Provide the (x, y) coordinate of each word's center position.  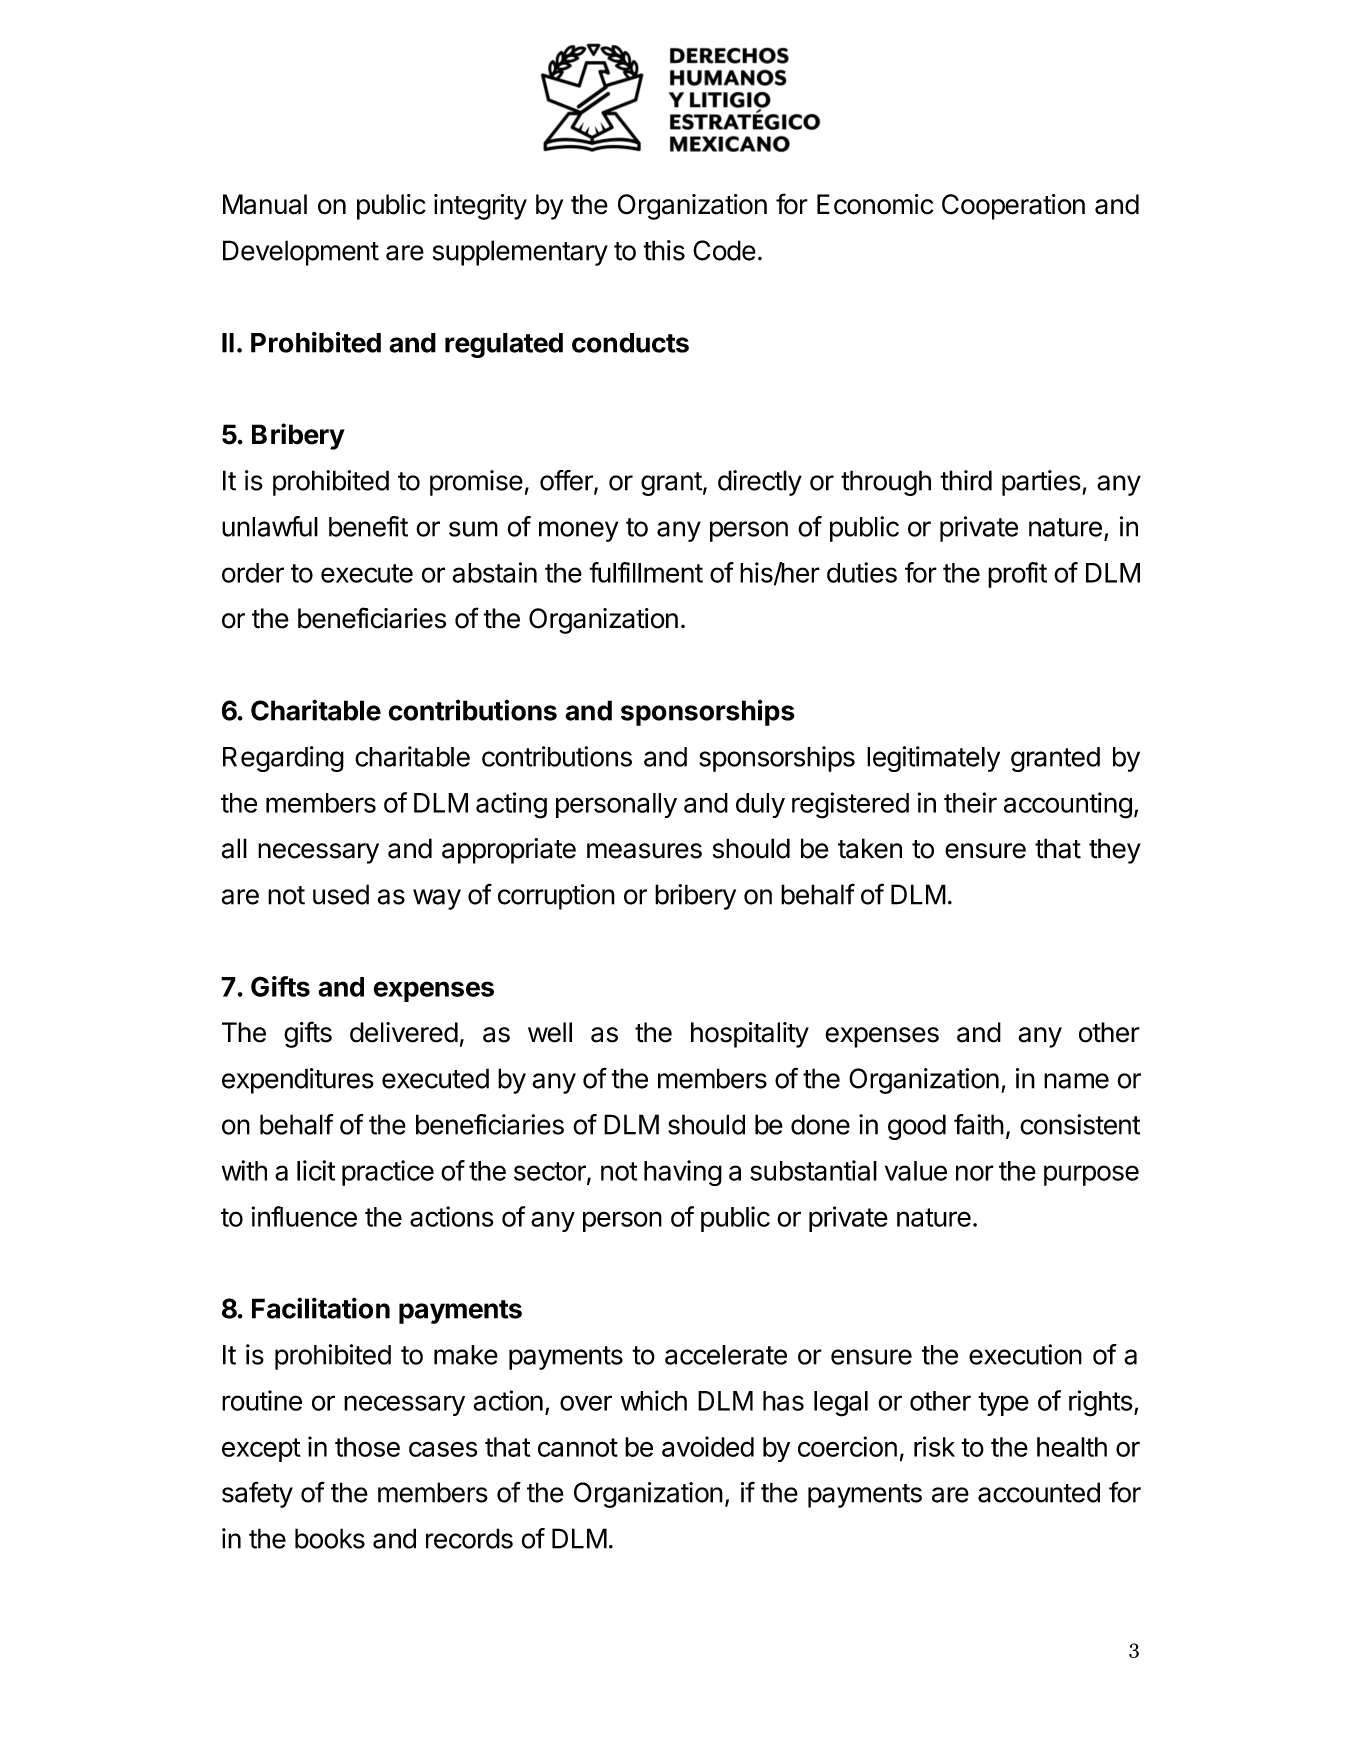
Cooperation (1013, 207)
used (341, 894)
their (970, 802)
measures (644, 851)
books (330, 1538)
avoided (708, 1446)
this (664, 250)
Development (301, 253)
